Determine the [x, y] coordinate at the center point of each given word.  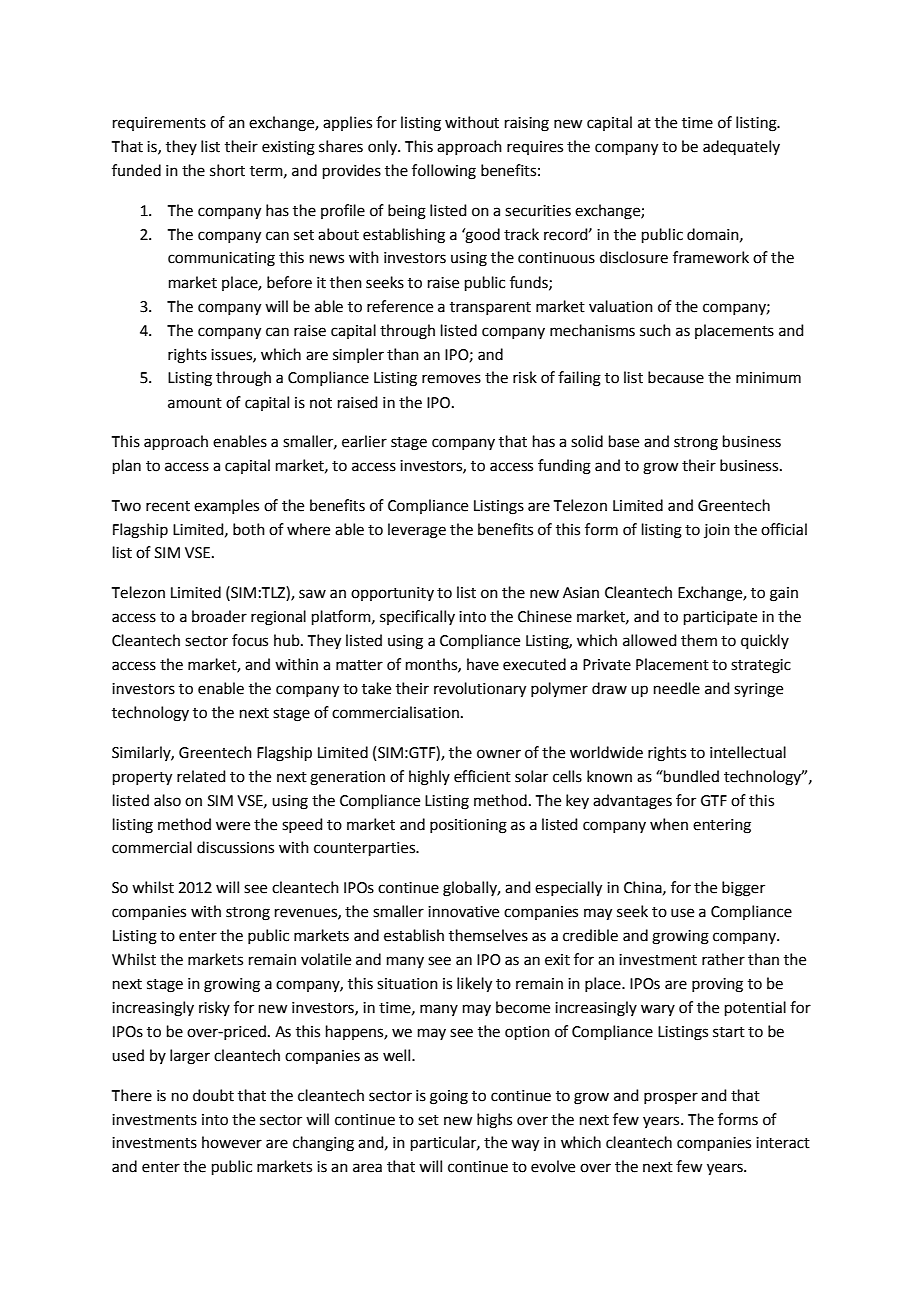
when [669, 824]
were [233, 826]
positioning [468, 826]
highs [494, 1121]
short [227, 170]
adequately [741, 147]
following [444, 172]
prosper [671, 1098]
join [717, 531]
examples [226, 506]
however [232, 1142]
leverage [417, 531]
